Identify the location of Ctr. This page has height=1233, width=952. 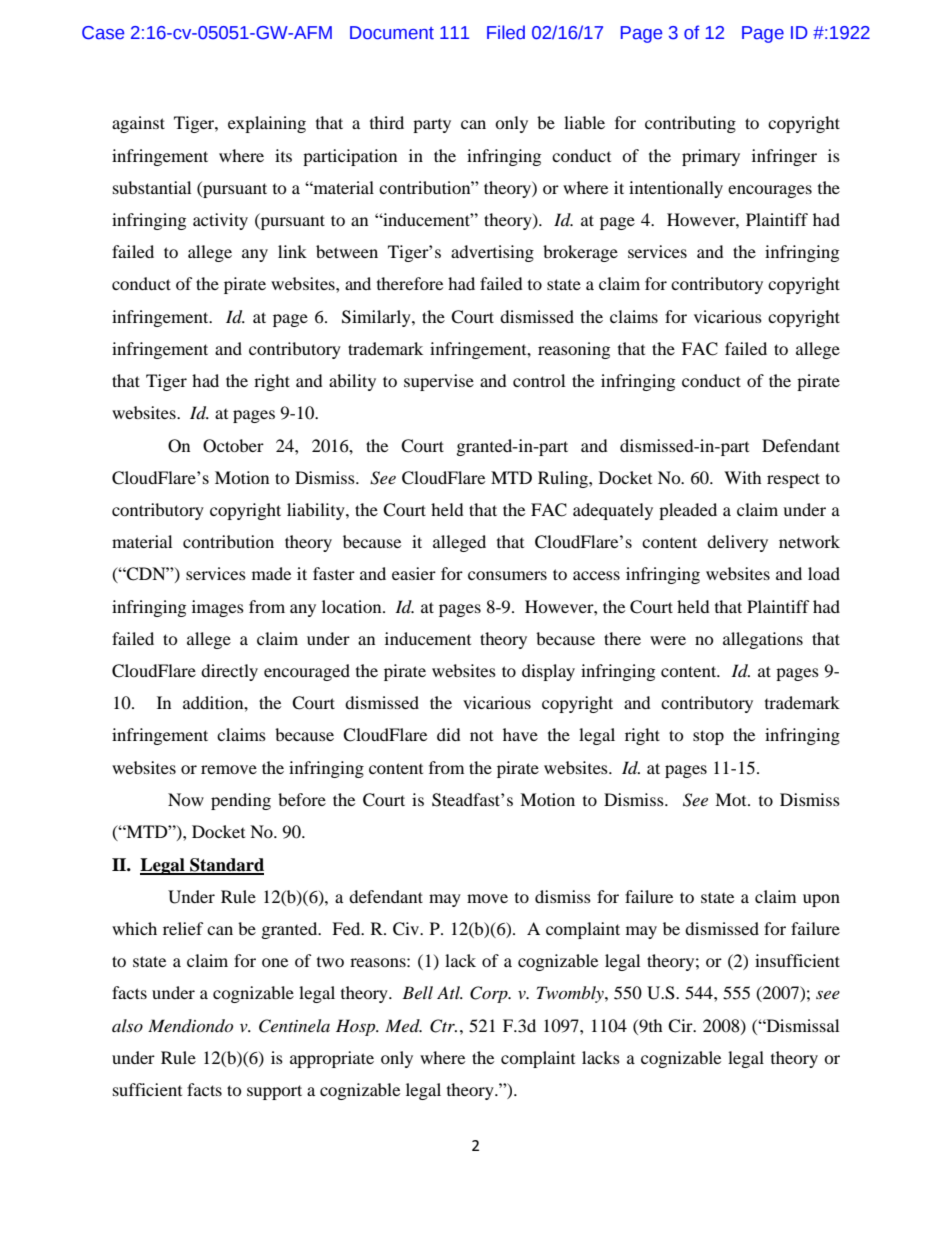
(443, 1026).
